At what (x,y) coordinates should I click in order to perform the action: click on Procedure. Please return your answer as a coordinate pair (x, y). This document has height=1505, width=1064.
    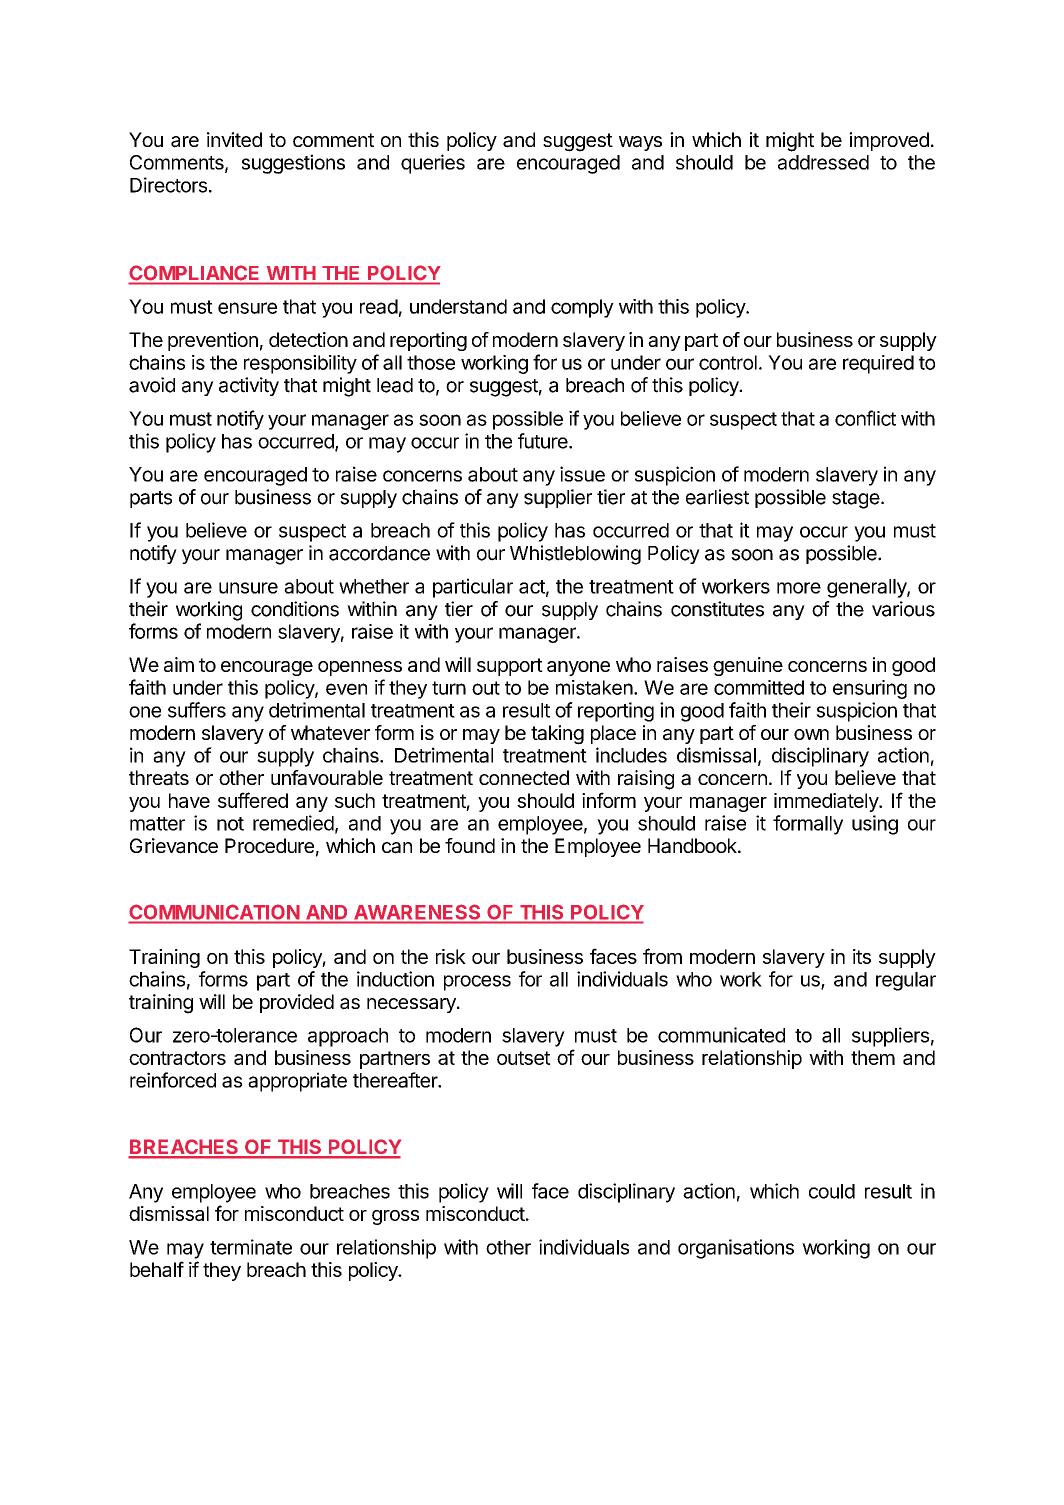
    Looking at the image, I should click on (269, 845).
